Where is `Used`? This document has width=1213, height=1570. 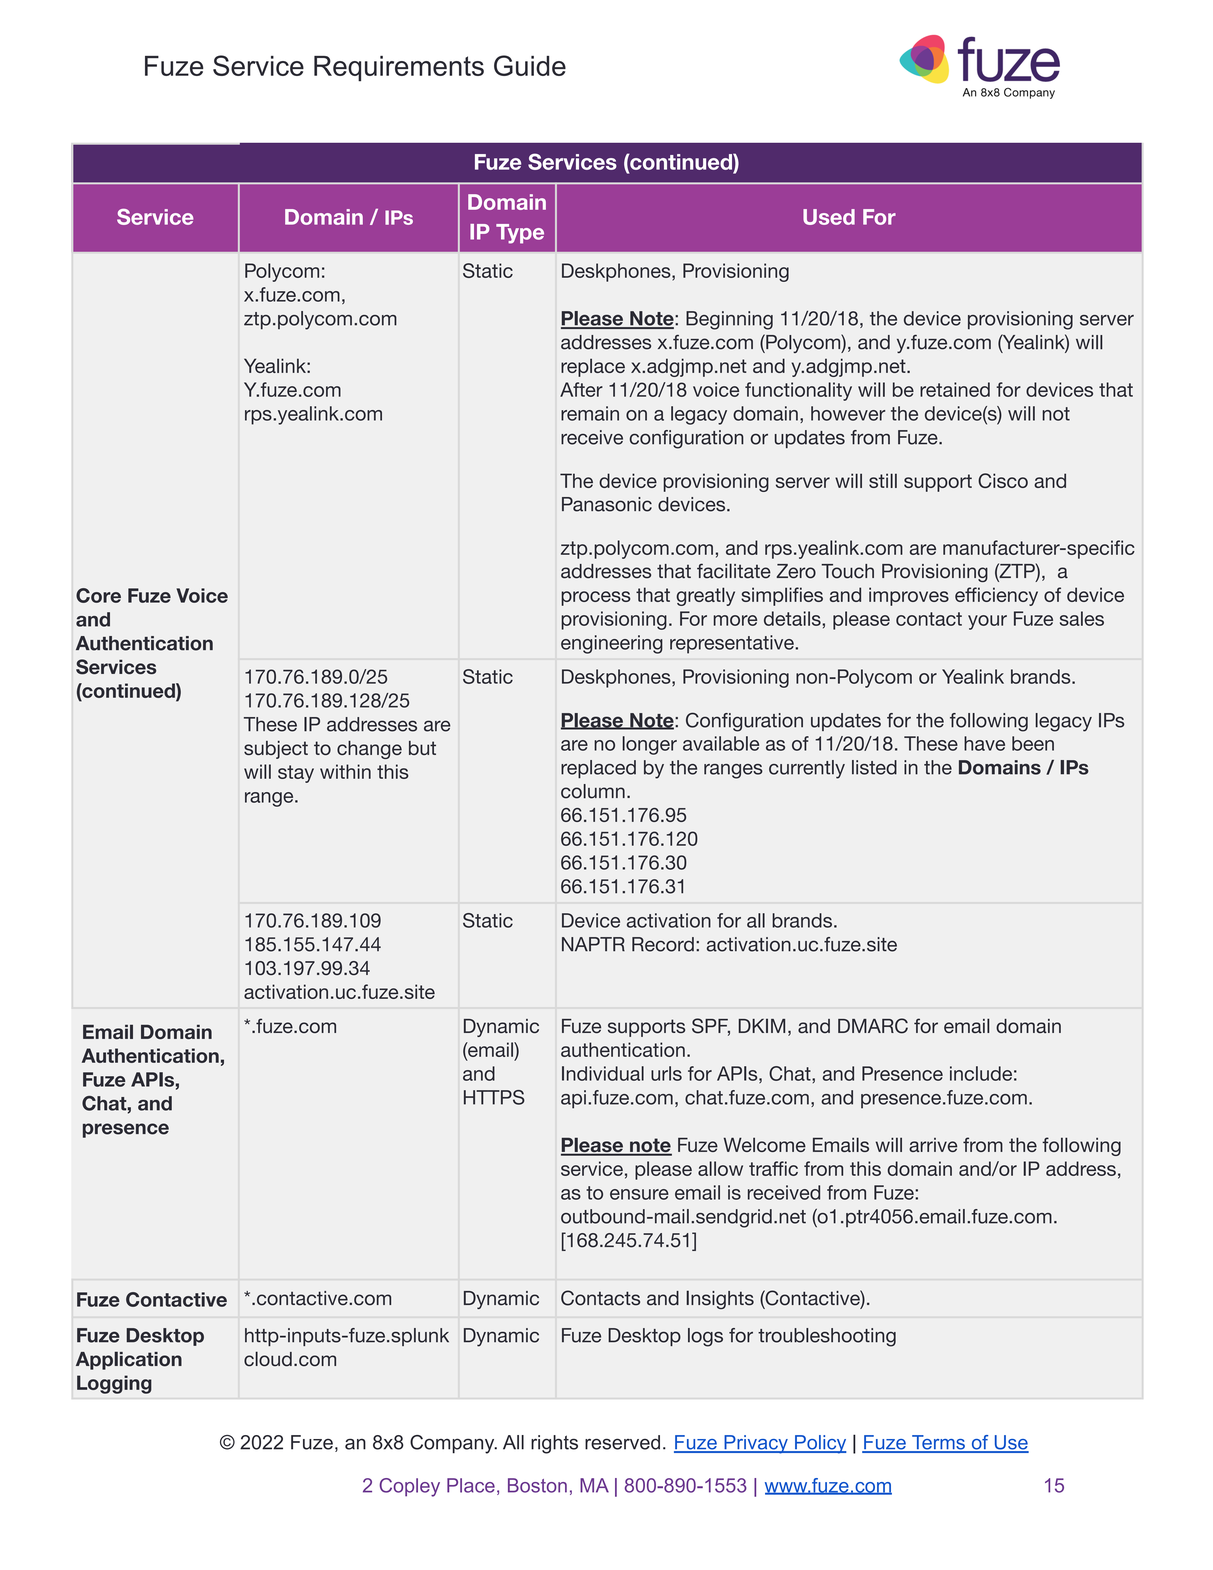
Used is located at coordinates (829, 217).
